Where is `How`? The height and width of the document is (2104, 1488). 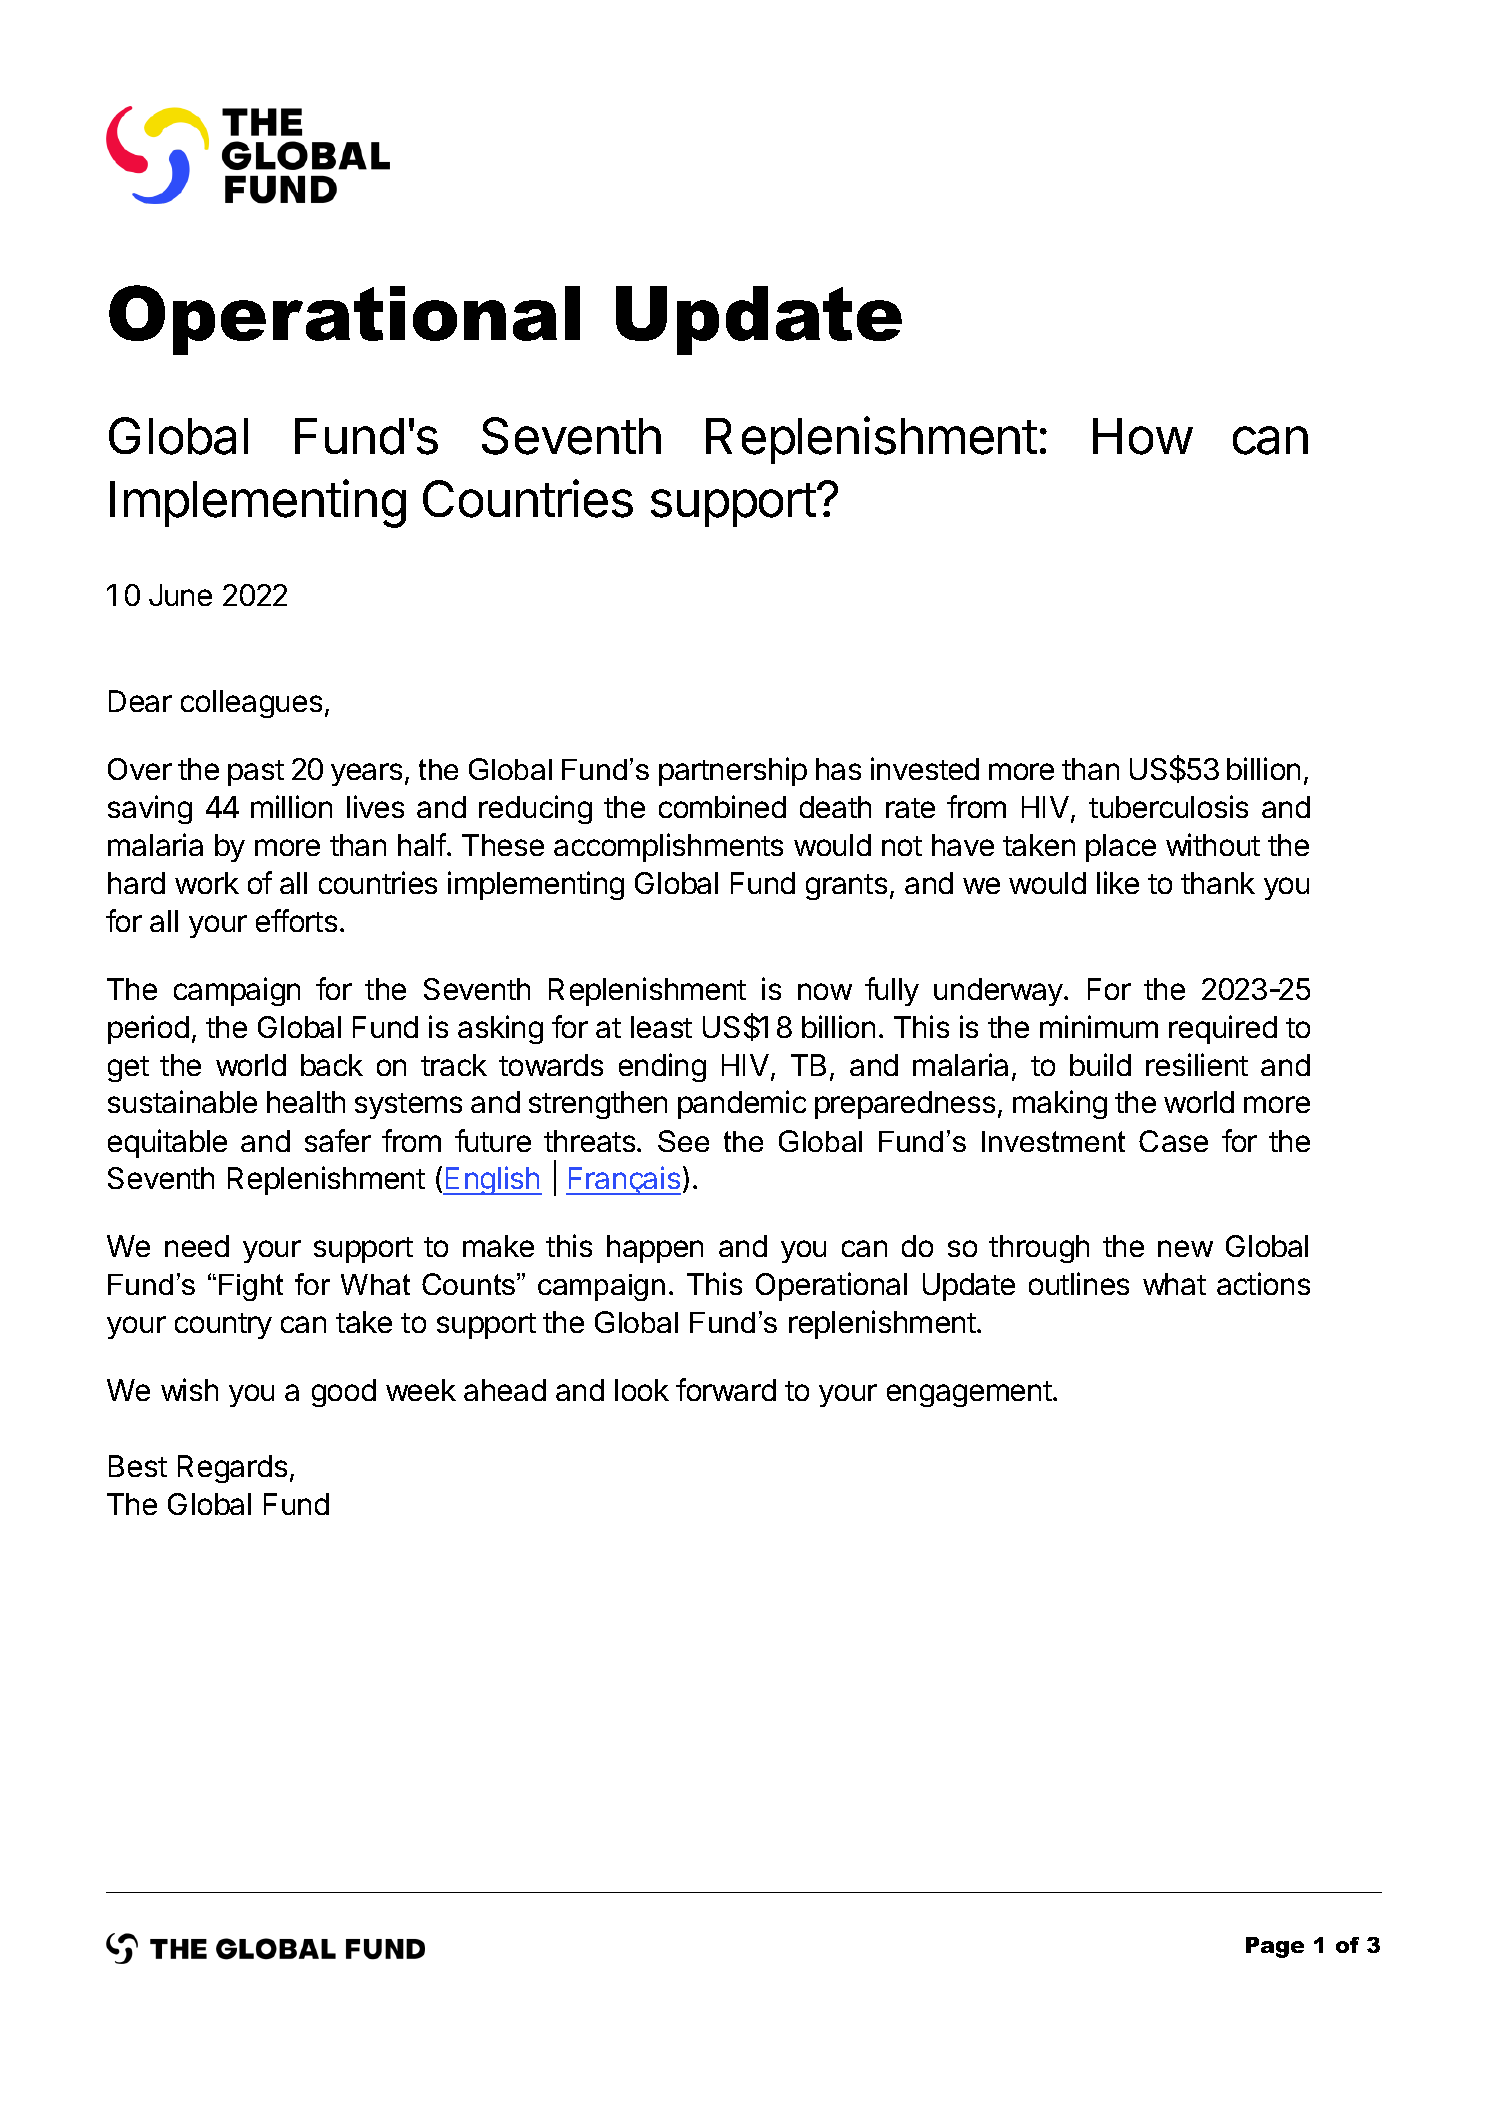 How is located at coordinates (1142, 436).
